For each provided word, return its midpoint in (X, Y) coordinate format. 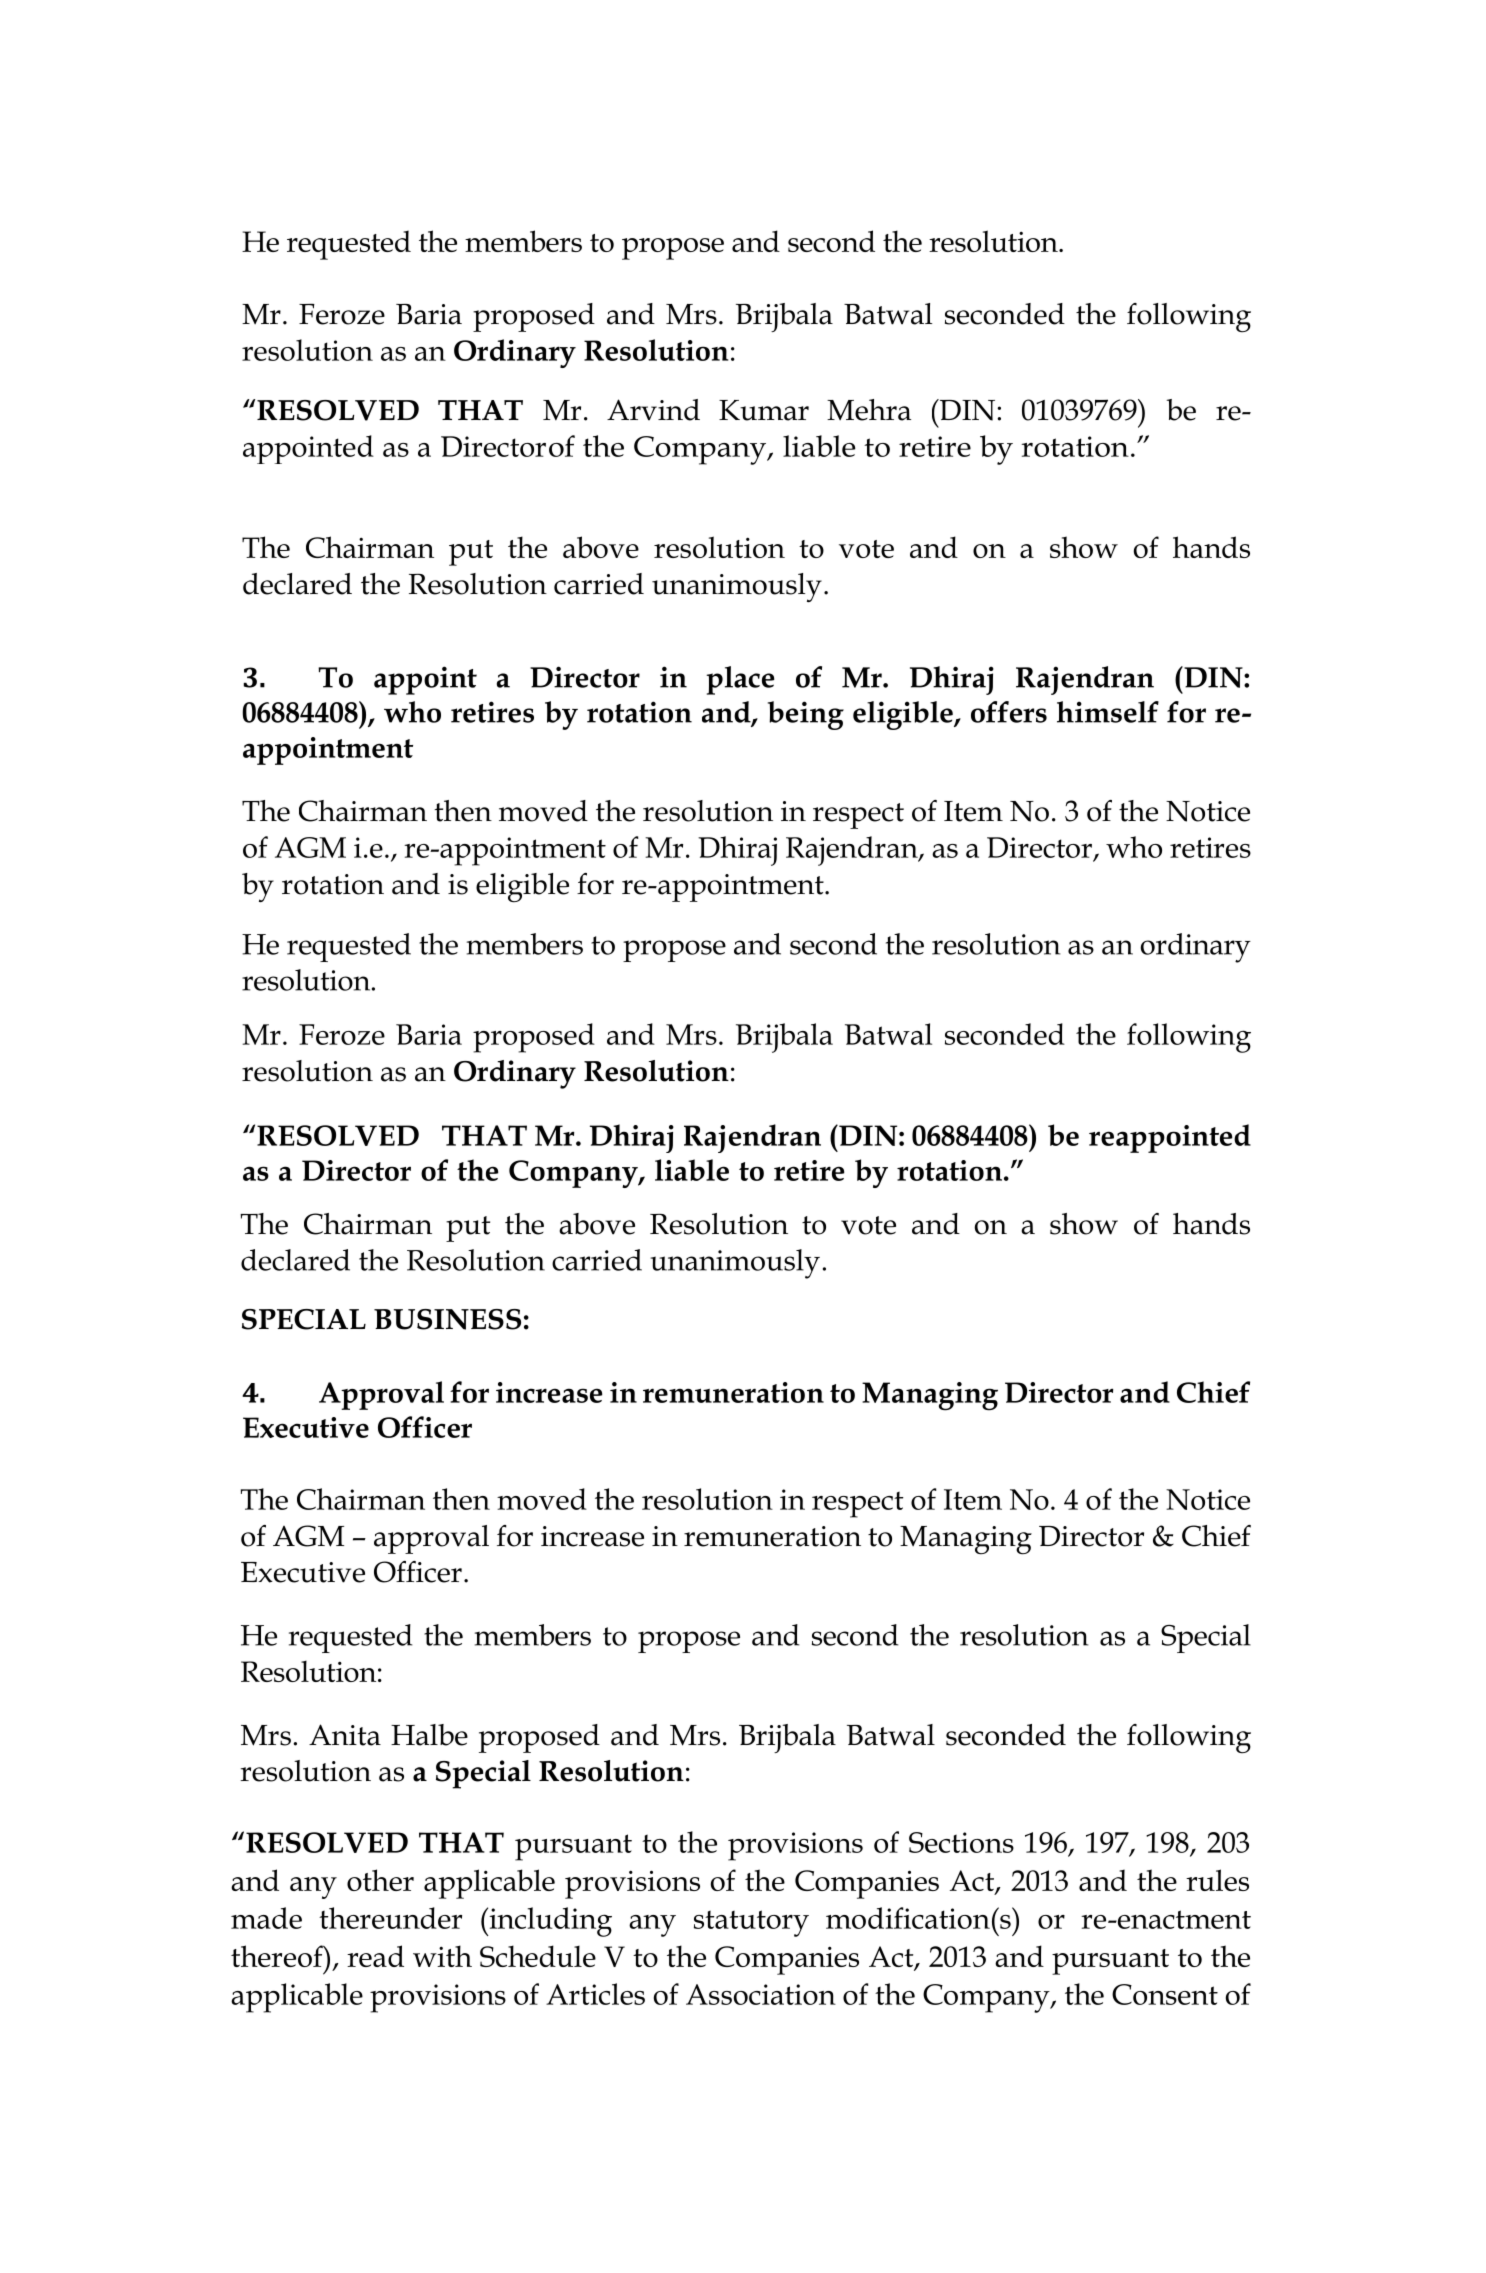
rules (1217, 1880)
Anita (345, 1735)
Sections (961, 1842)
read (375, 1956)
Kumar (764, 410)
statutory (751, 1923)
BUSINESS (447, 1319)
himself (1108, 712)
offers (1009, 712)
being (806, 715)
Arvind (653, 410)
